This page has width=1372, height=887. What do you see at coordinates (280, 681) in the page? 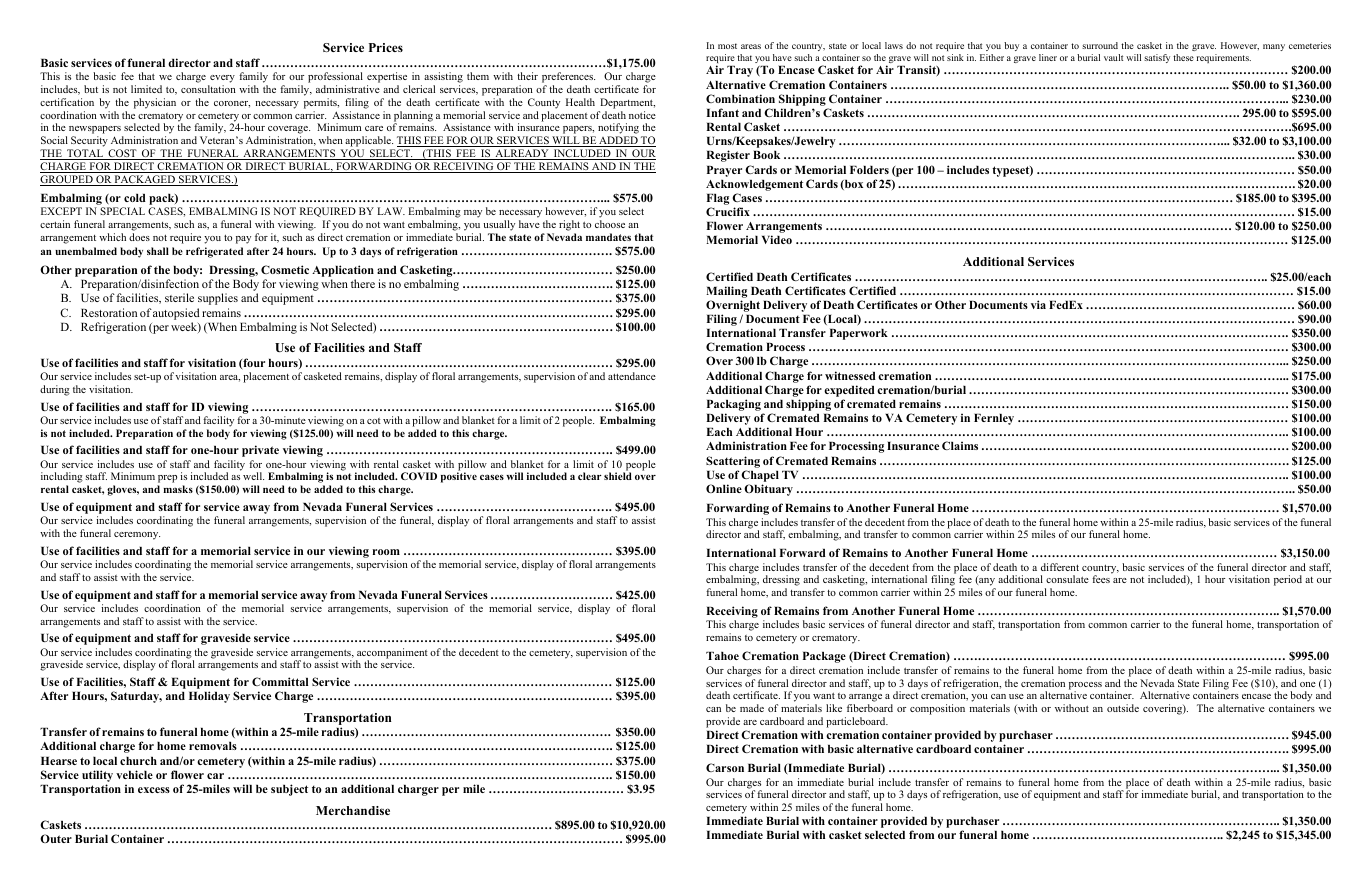
I see `Committal` at bounding box center [280, 681].
